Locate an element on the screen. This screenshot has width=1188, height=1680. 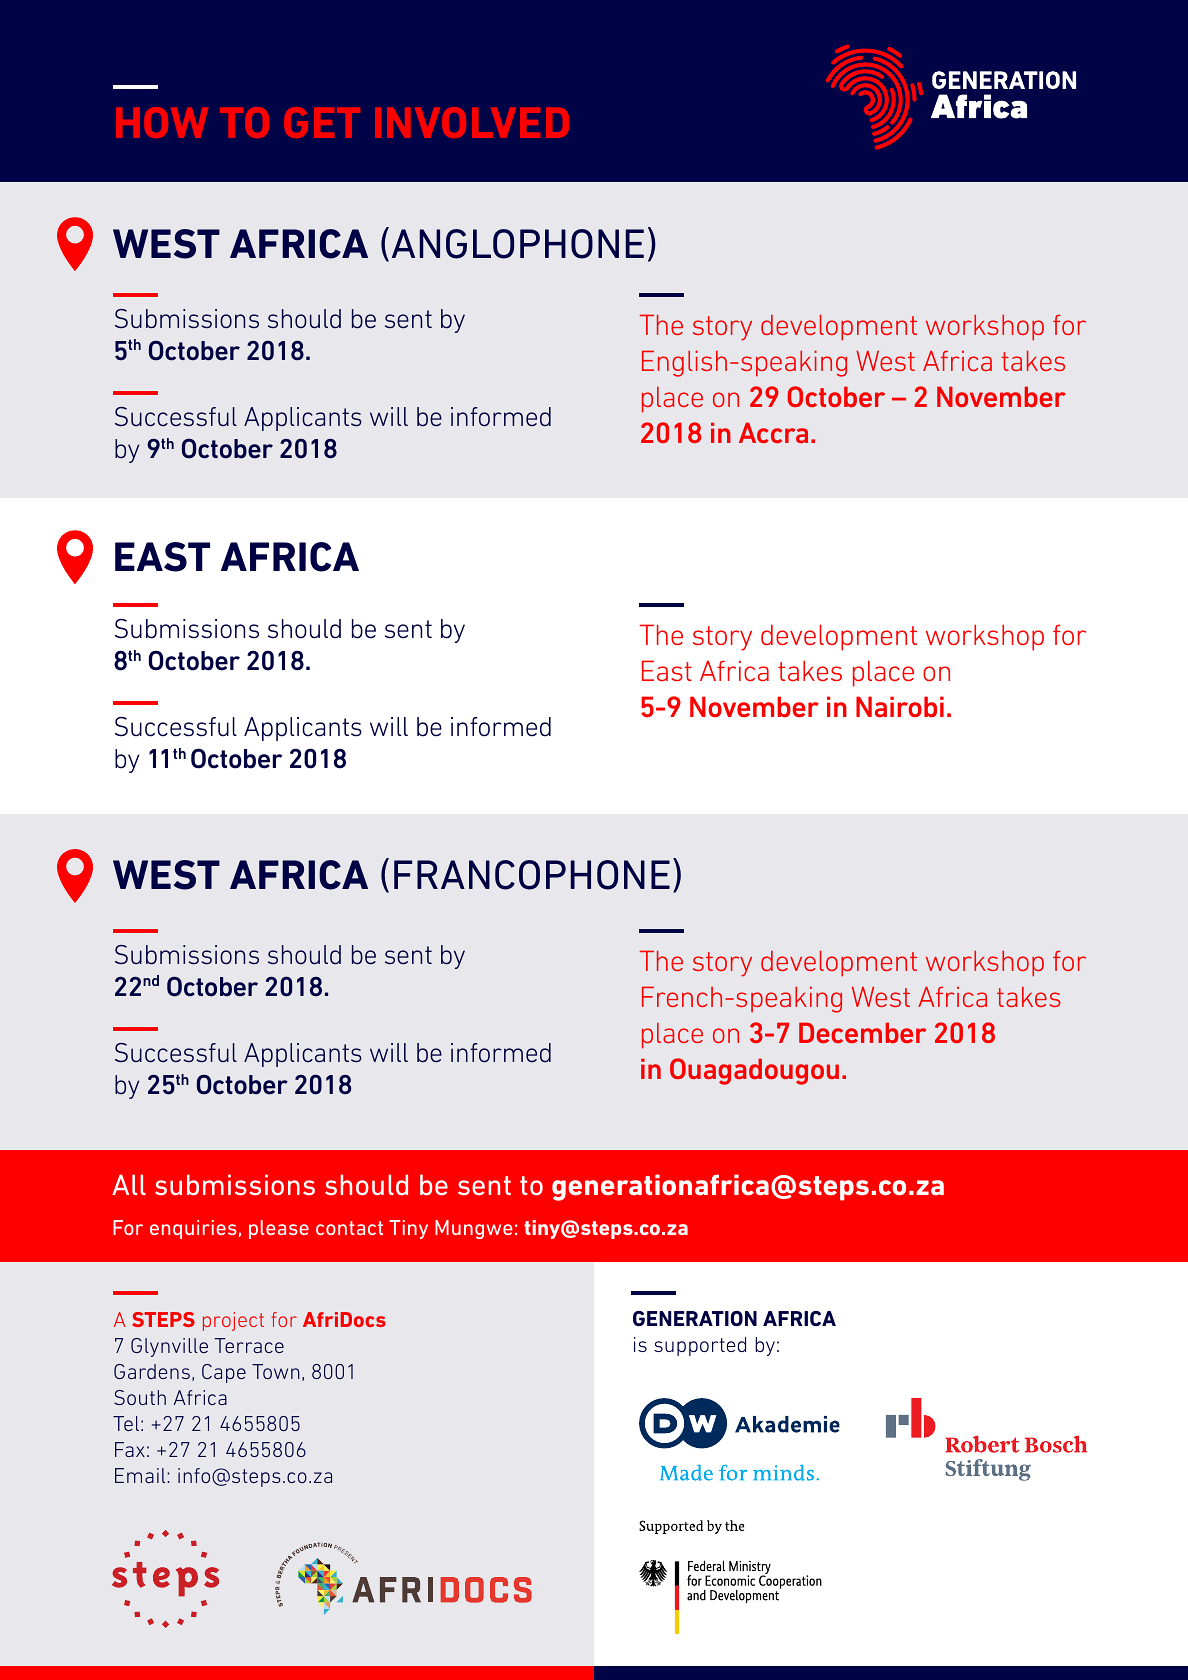
please is located at coordinates (279, 1229).
